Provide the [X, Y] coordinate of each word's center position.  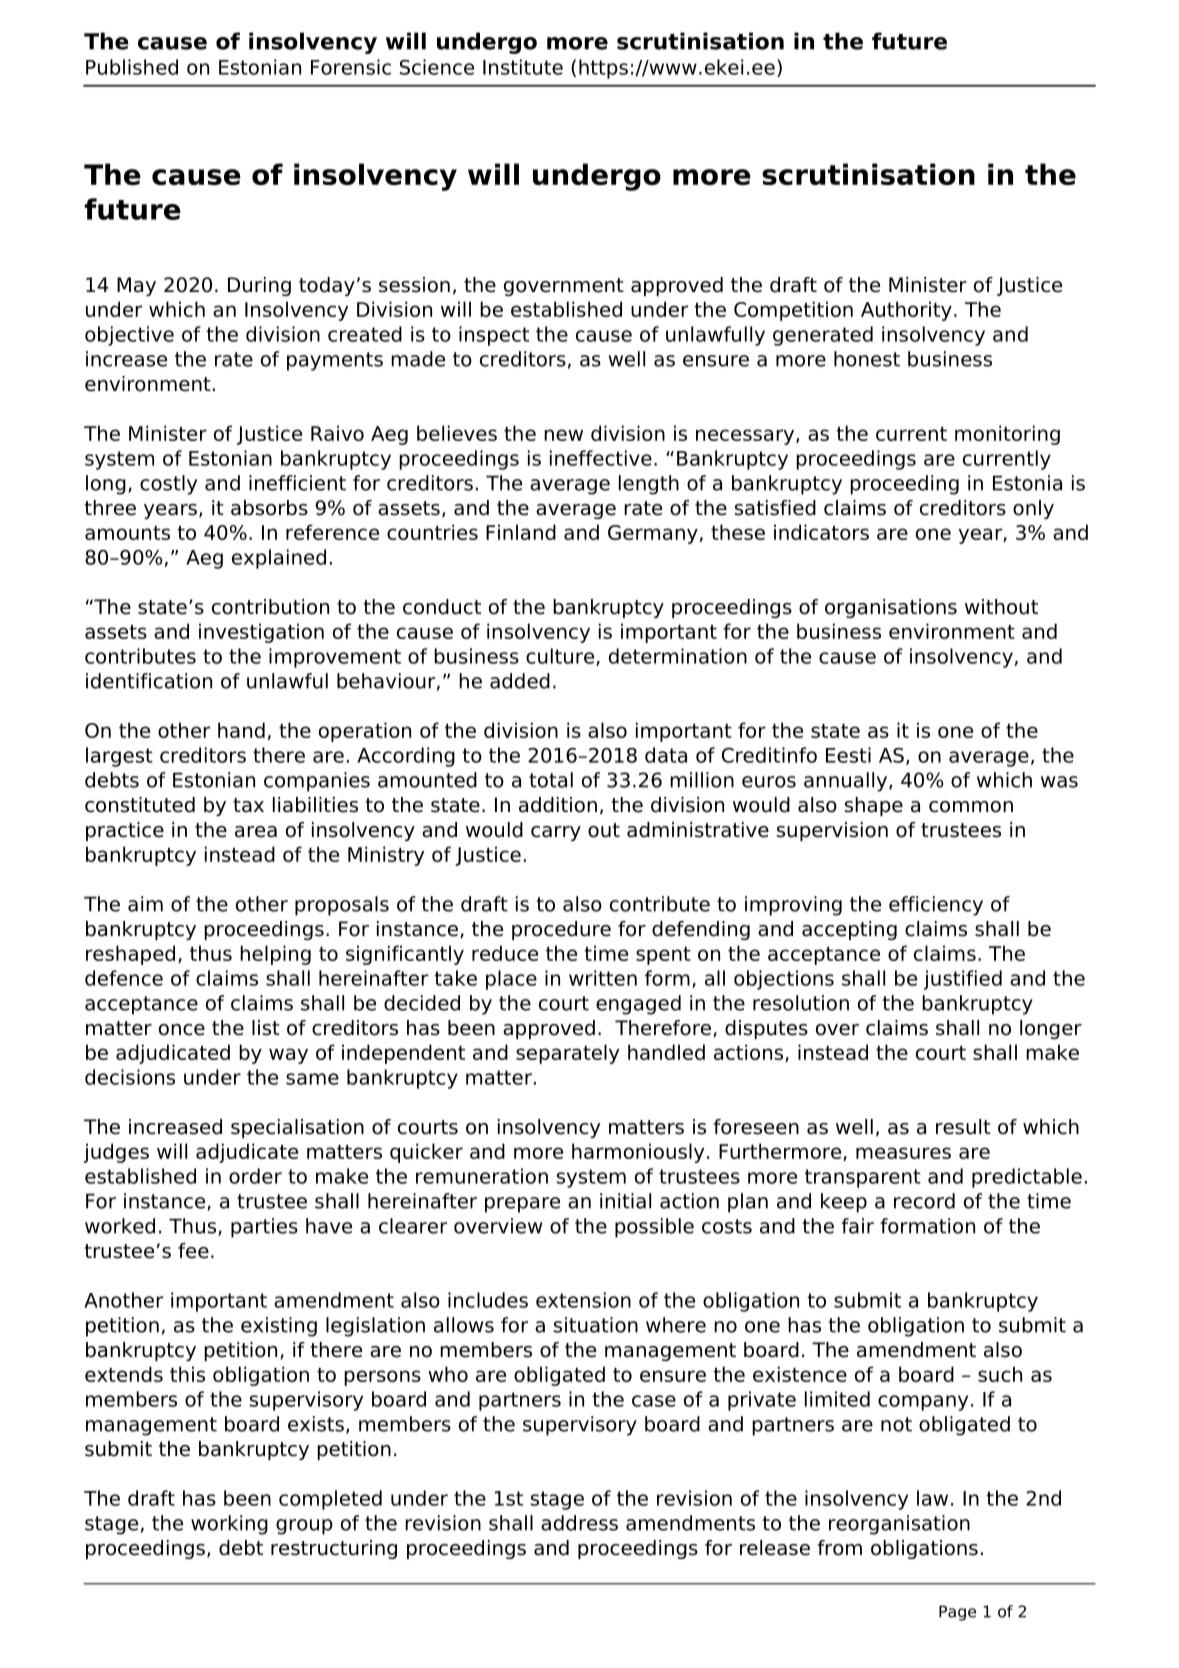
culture [561, 657]
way [288, 1056]
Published [132, 67]
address [579, 1523]
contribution [270, 607]
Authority [906, 311]
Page [957, 1613]
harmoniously [638, 1153]
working [229, 1525]
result [963, 1127]
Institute [523, 67]
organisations [891, 608]
